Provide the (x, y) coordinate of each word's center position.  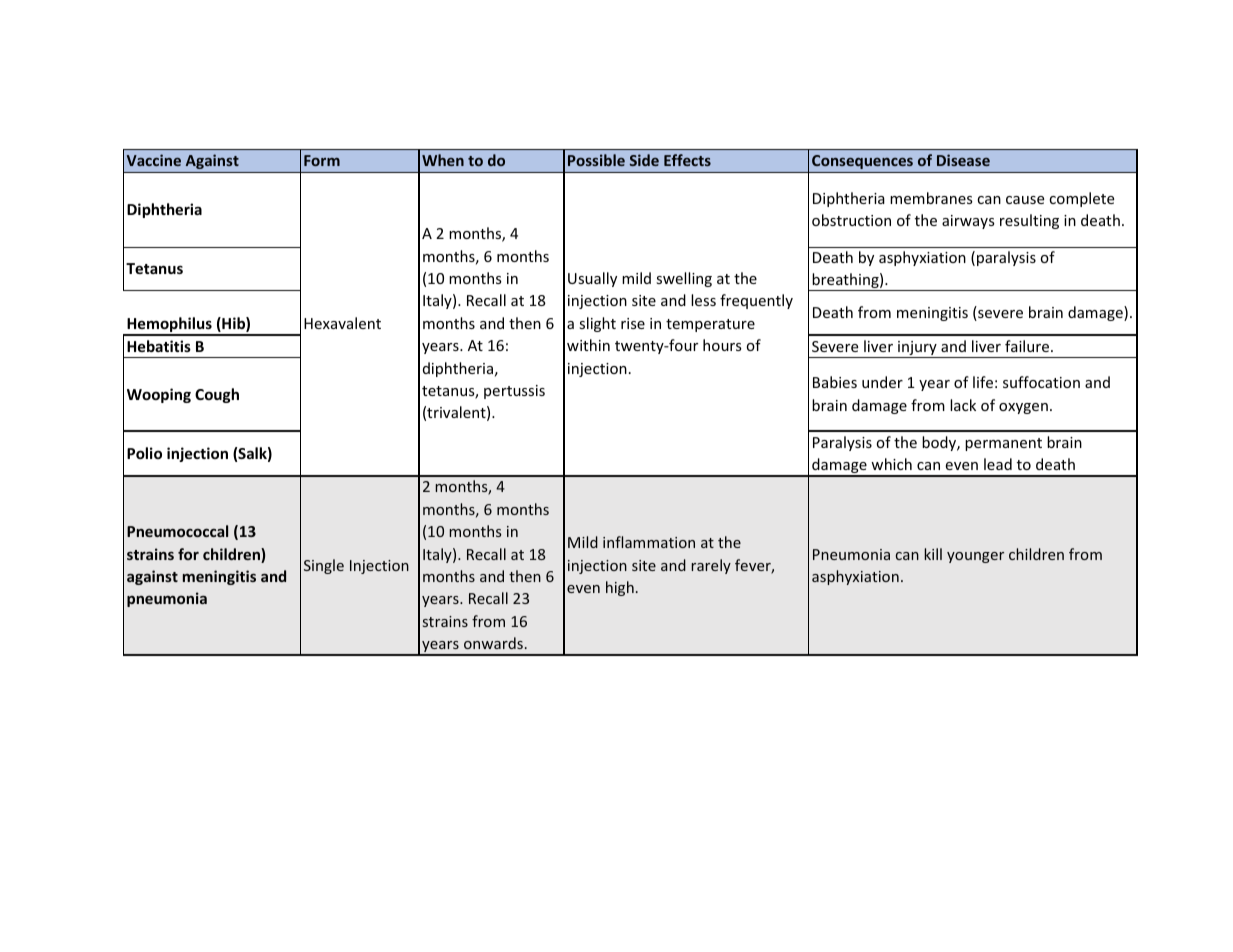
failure (1028, 346)
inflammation (649, 542)
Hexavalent (342, 323)
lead (998, 464)
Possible (596, 160)
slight (597, 324)
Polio (144, 453)
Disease (963, 160)
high (620, 588)
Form (322, 160)
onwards (493, 643)
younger (975, 557)
